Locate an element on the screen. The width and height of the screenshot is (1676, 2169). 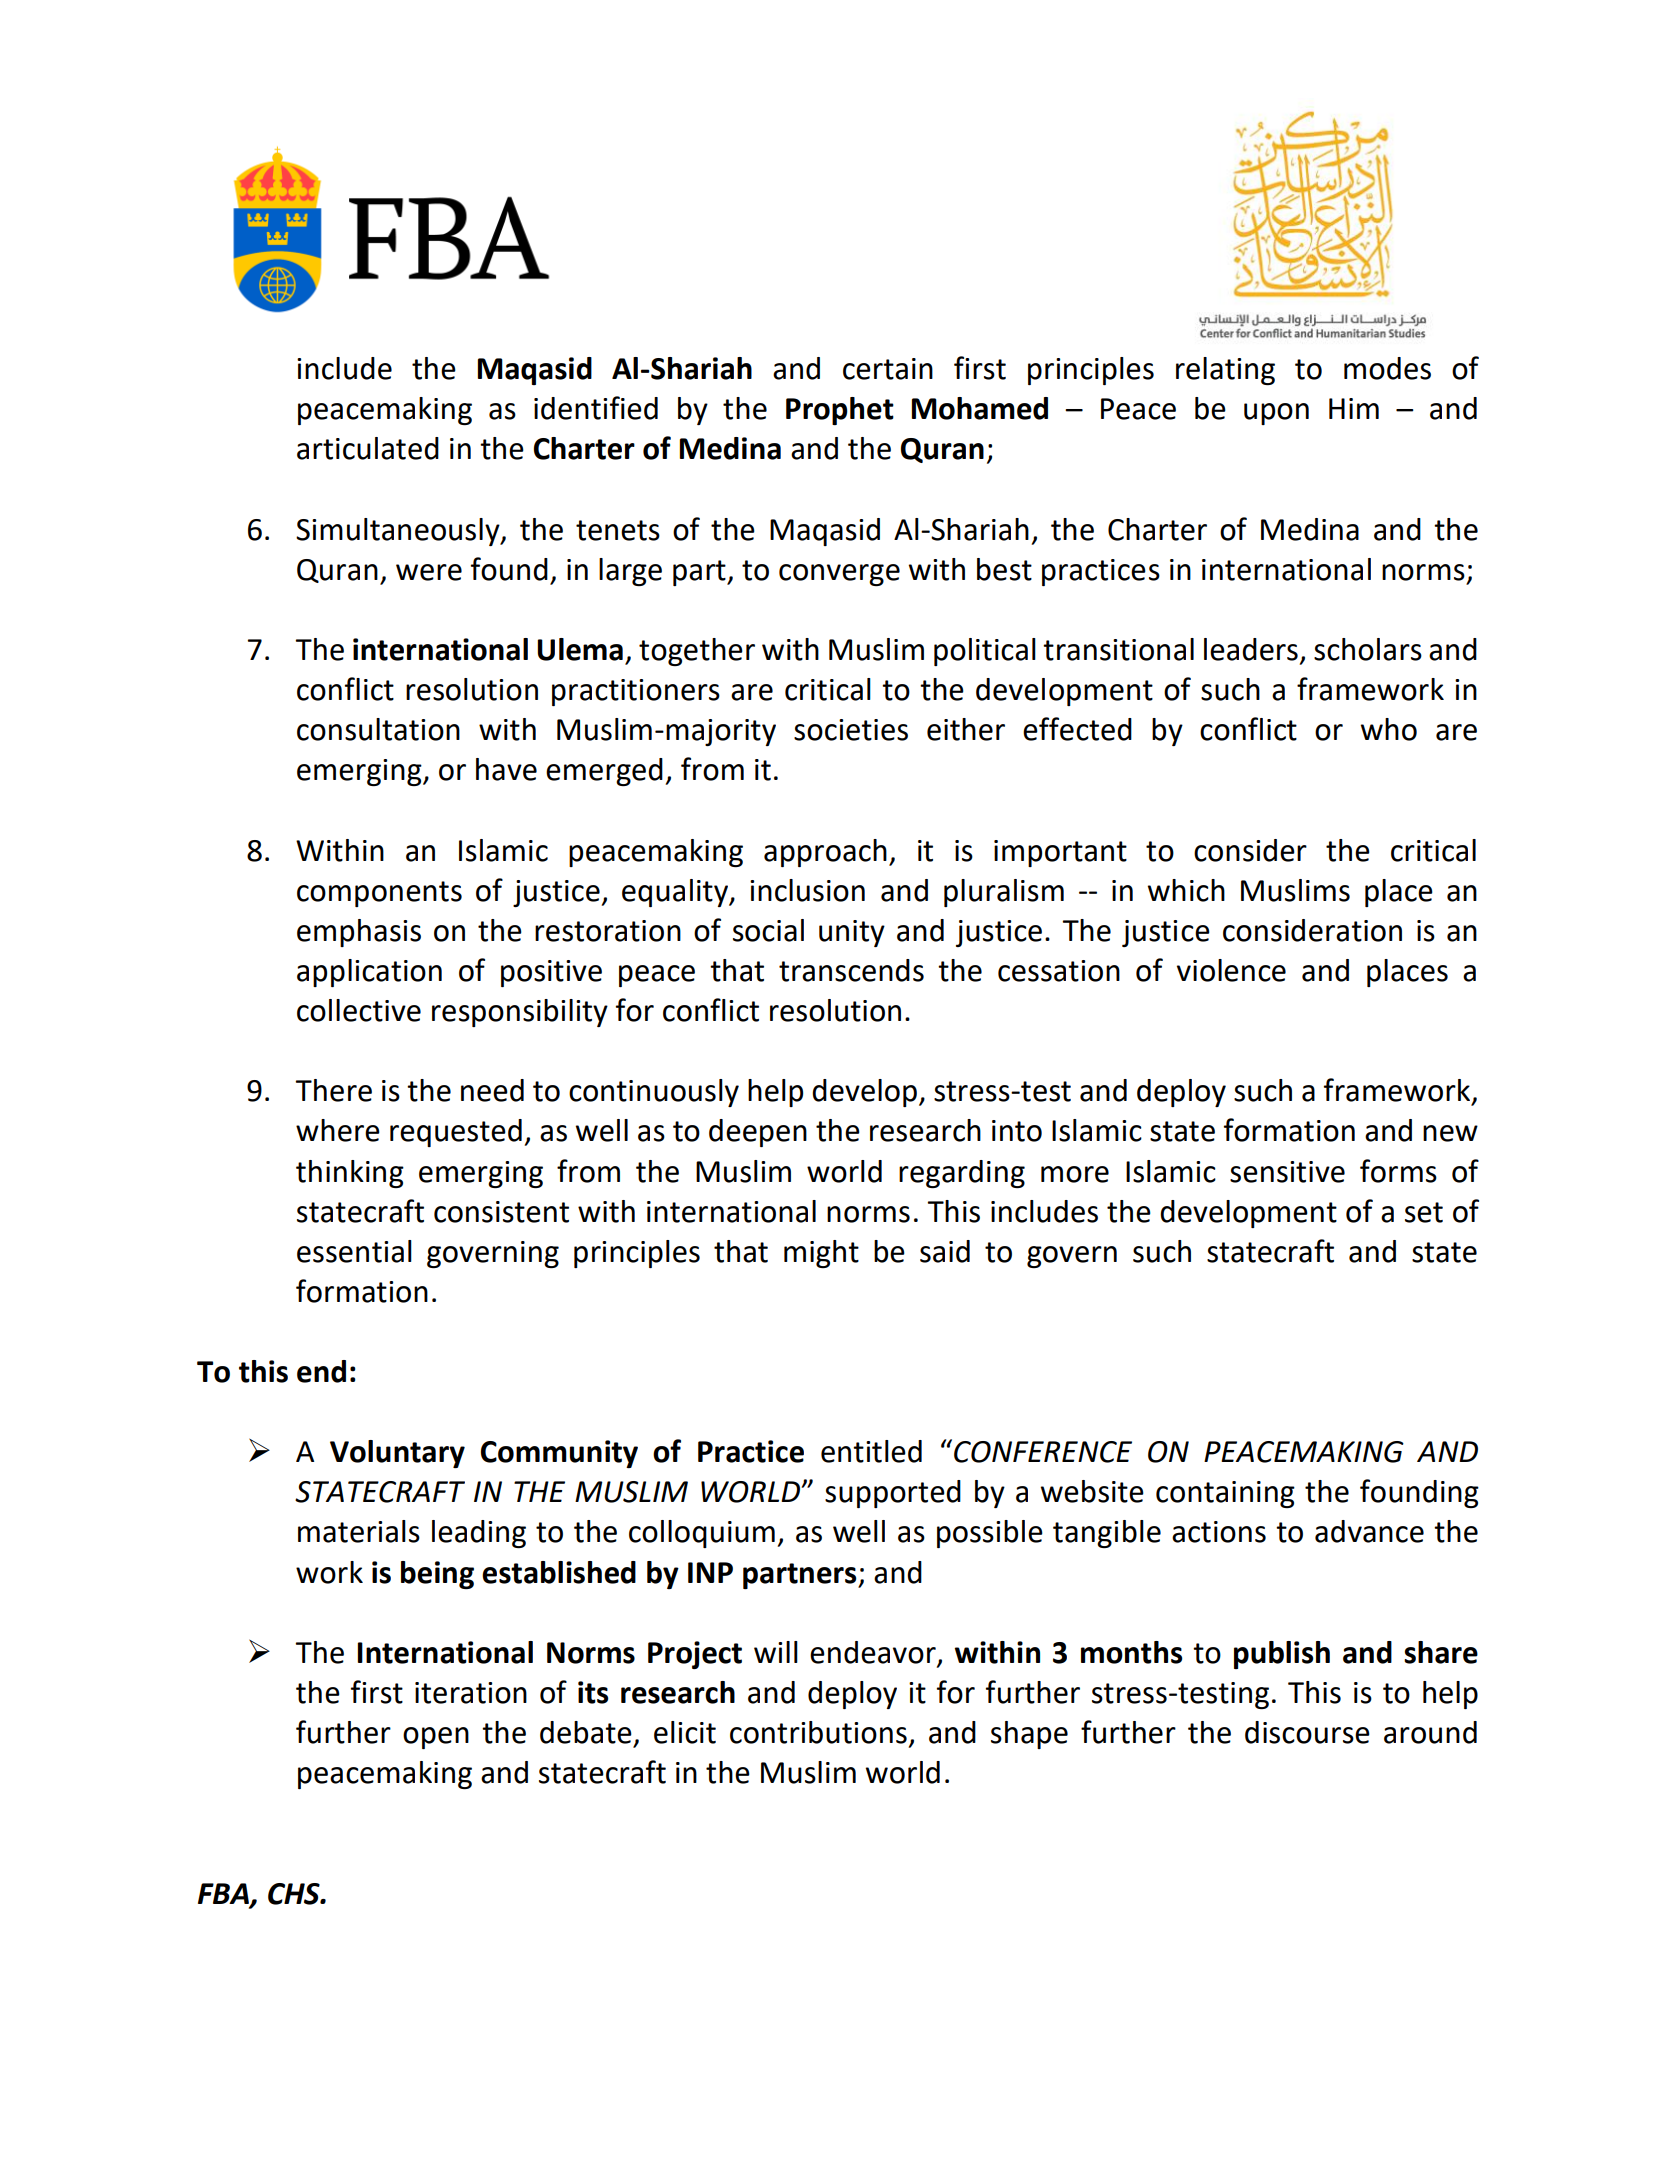
containing is located at coordinates (1225, 1494).
